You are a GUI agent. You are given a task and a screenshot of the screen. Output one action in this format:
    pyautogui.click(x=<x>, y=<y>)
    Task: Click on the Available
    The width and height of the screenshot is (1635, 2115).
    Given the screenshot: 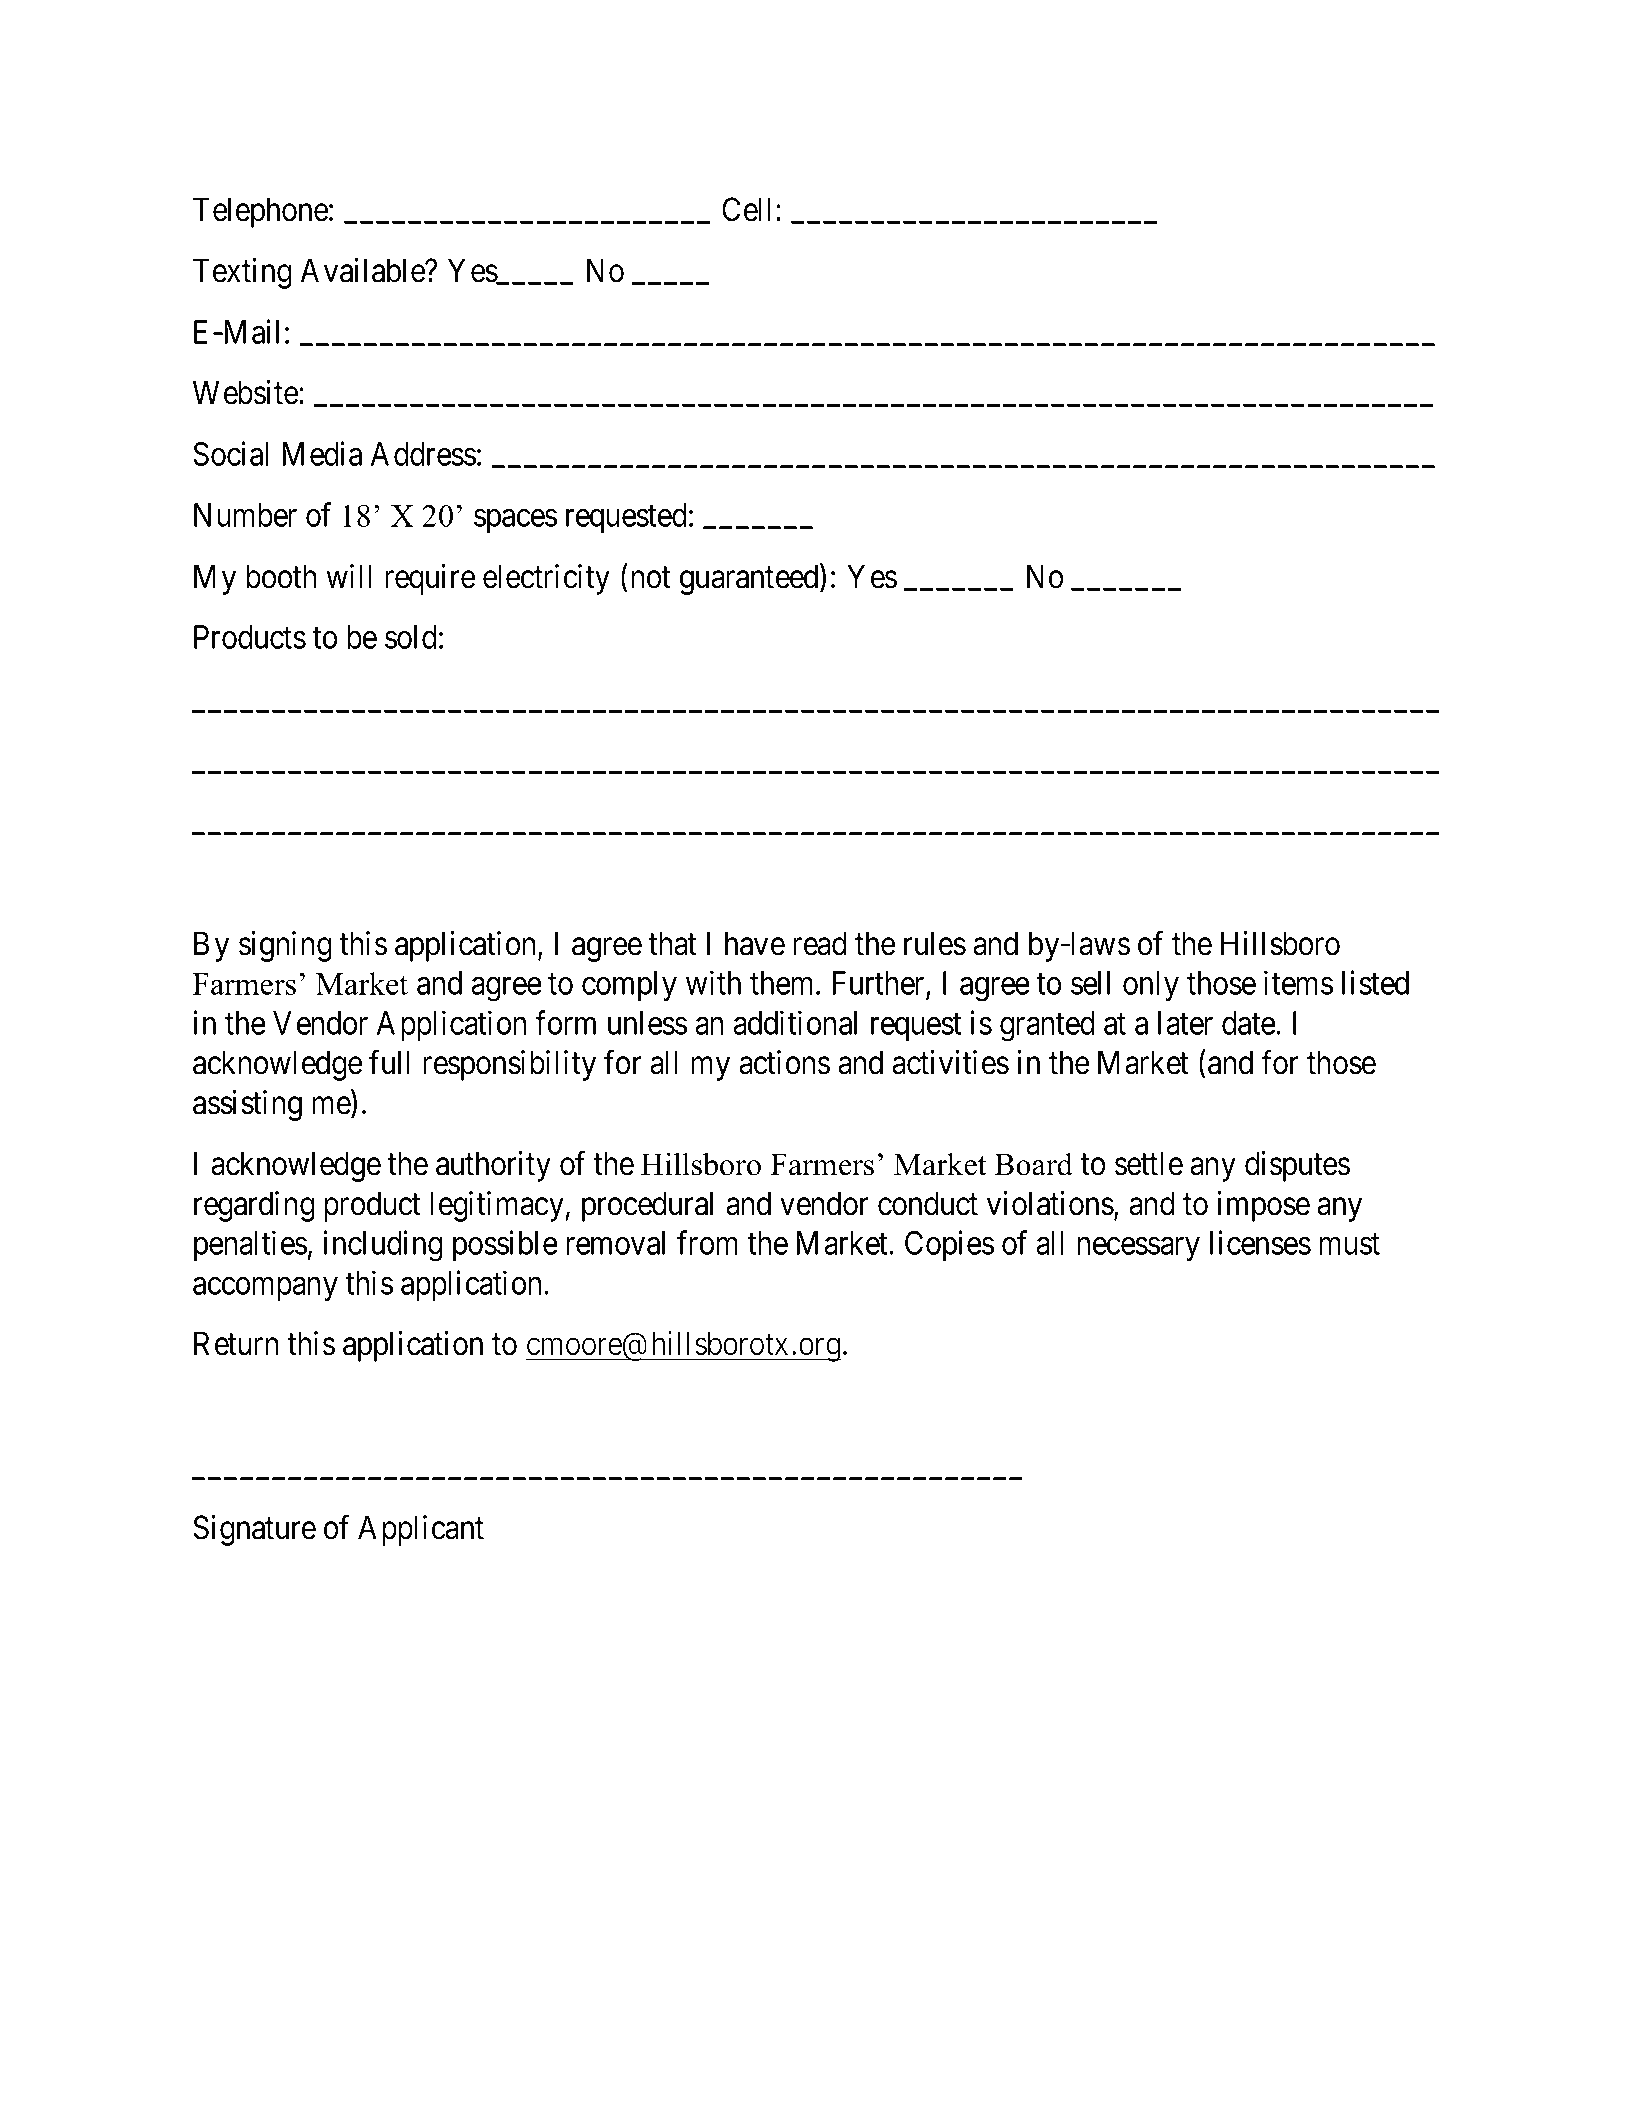 What is the action you would take?
    pyautogui.click(x=363, y=270)
